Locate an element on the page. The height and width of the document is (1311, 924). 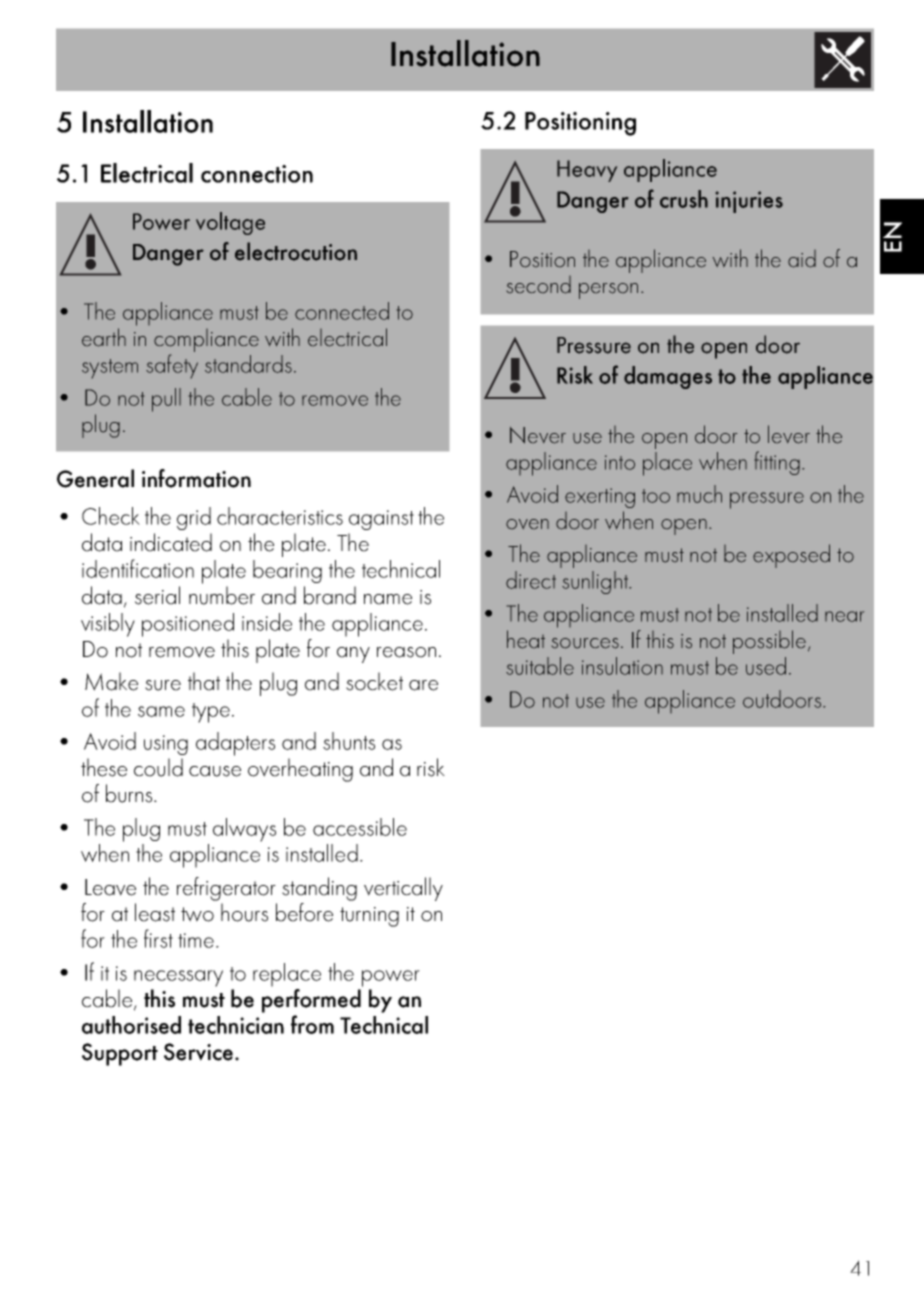
injuries is located at coordinates (749, 202).
